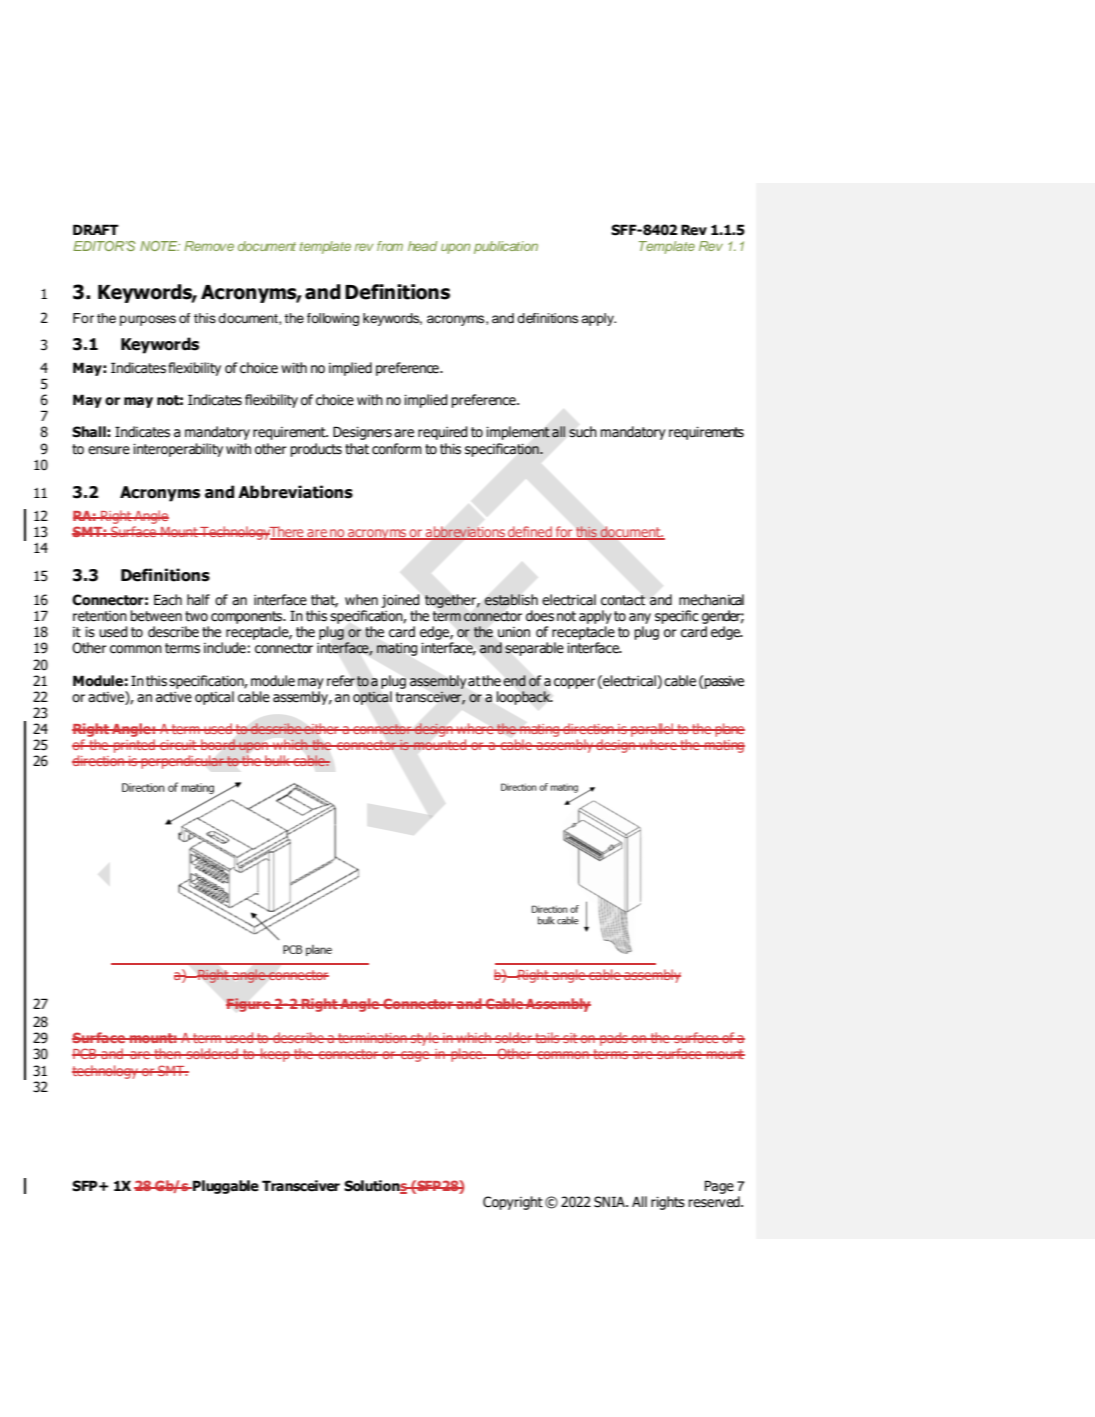  What do you see at coordinates (506, 247) in the document?
I see `publication` at bounding box center [506, 247].
